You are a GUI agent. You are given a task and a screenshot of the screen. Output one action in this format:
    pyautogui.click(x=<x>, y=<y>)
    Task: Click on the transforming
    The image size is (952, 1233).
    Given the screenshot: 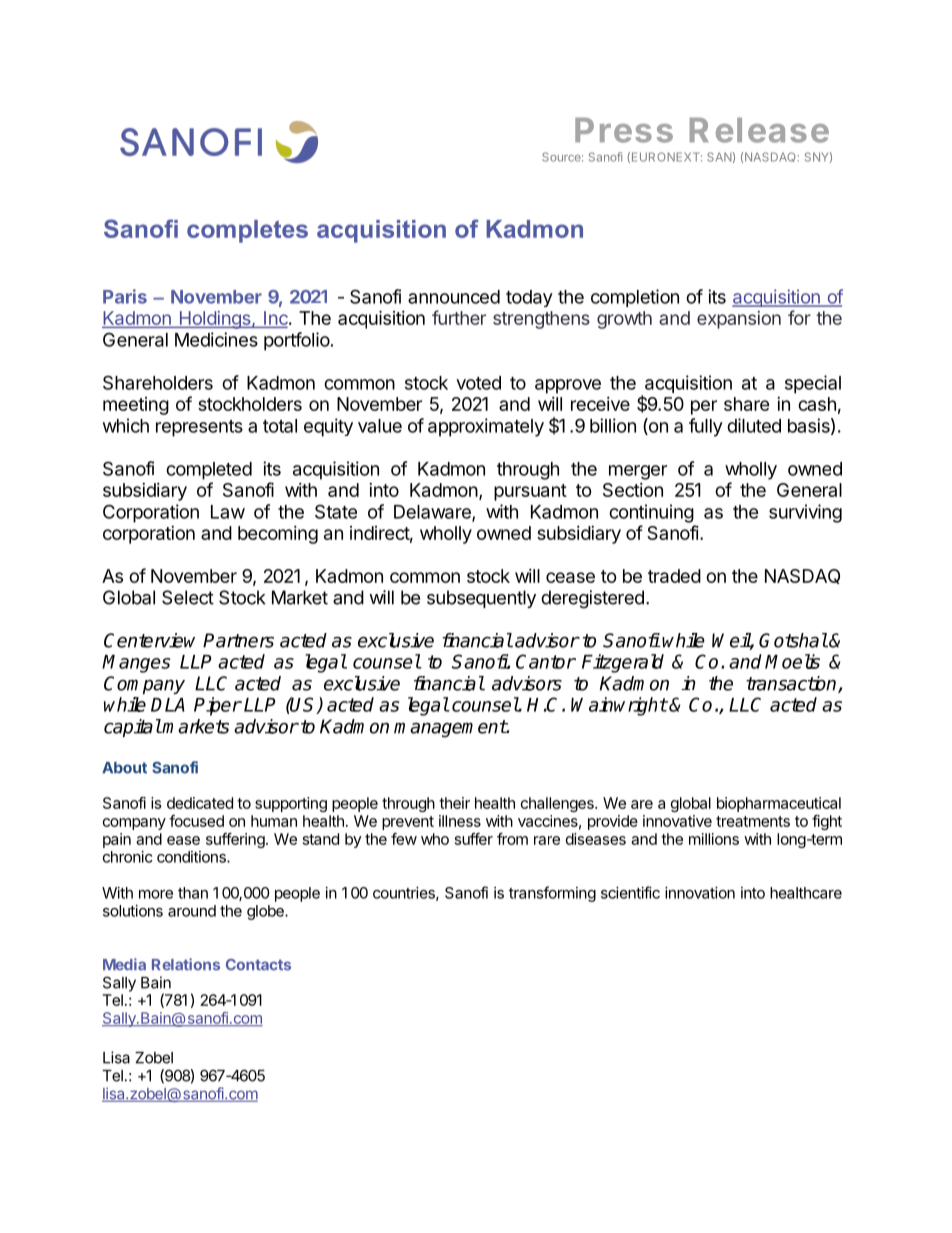 What is the action you would take?
    pyautogui.click(x=552, y=894)
